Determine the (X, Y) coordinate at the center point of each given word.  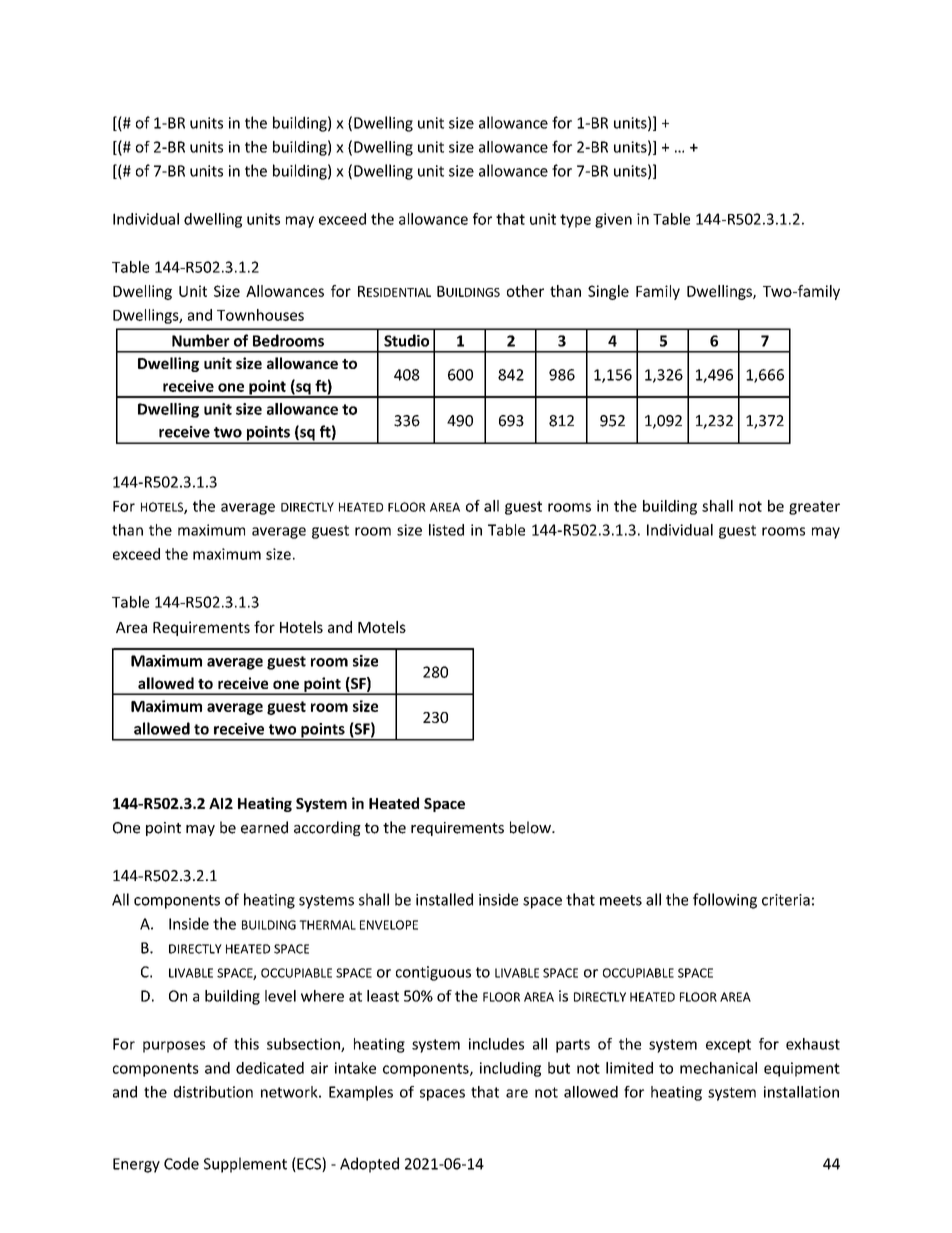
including (510, 1069)
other (525, 291)
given (613, 220)
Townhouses (260, 315)
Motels (382, 627)
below (531, 827)
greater (814, 508)
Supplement (245, 1165)
